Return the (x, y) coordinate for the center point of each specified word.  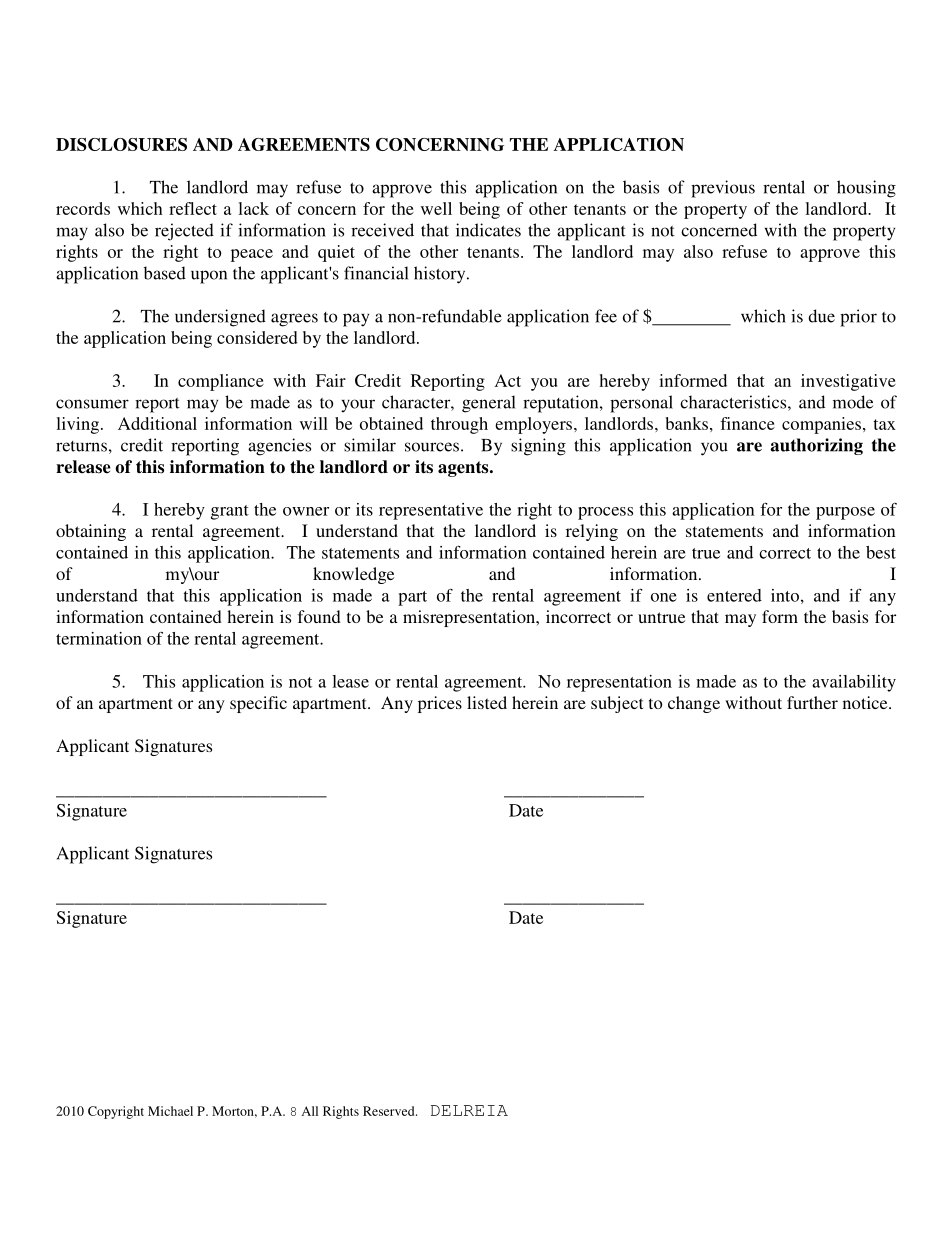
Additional (157, 423)
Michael (170, 1111)
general (489, 404)
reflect (193, 208)
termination (99, 638)
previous (723, 189)
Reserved (390, 1111)
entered (734, 595)
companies (823, 425)
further (812, 702)
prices (440, 704)
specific (258, 704)
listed (487, 702)
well (436, 208)
